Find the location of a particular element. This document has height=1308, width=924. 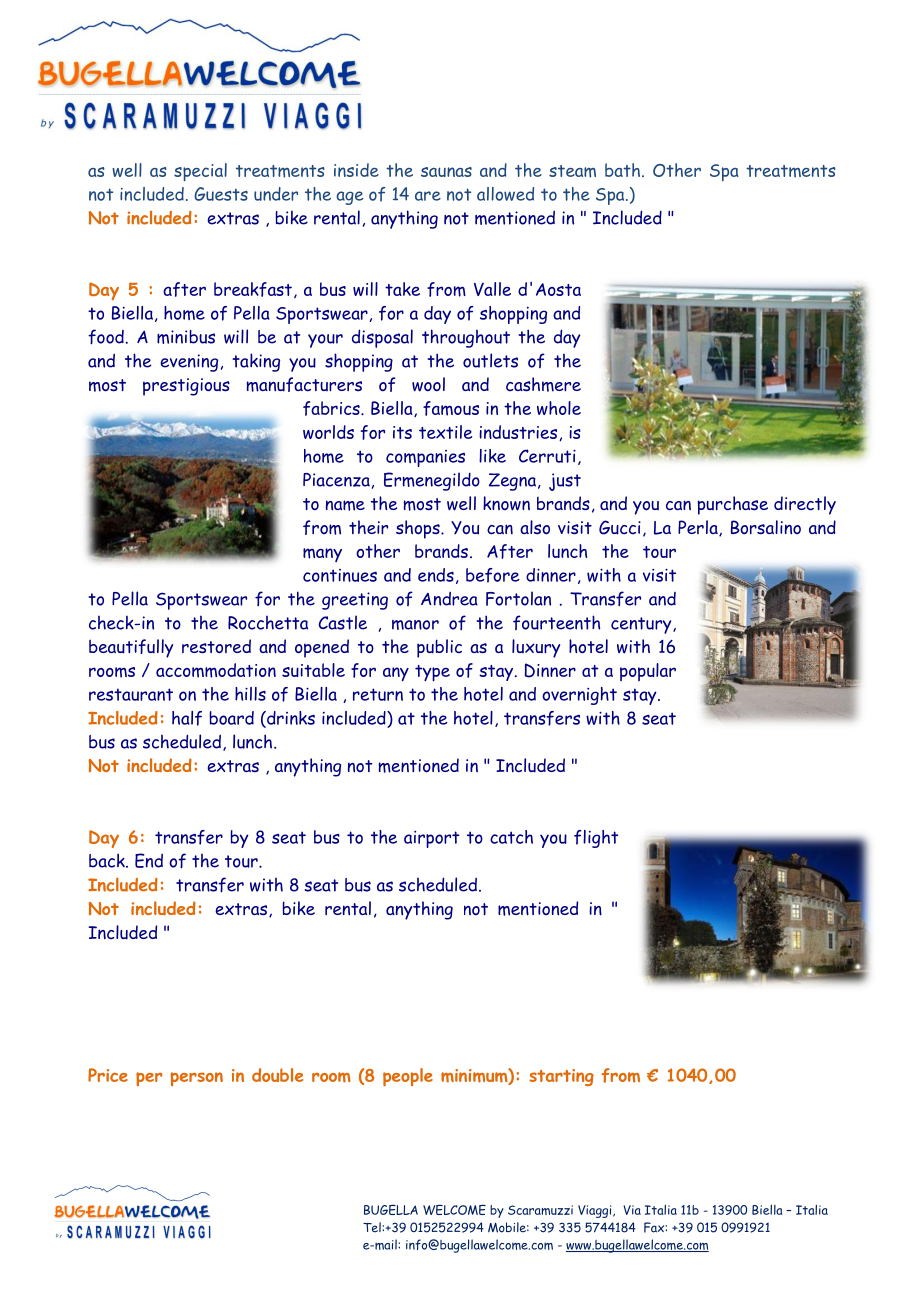

many is located at coordinates (322, 555).
